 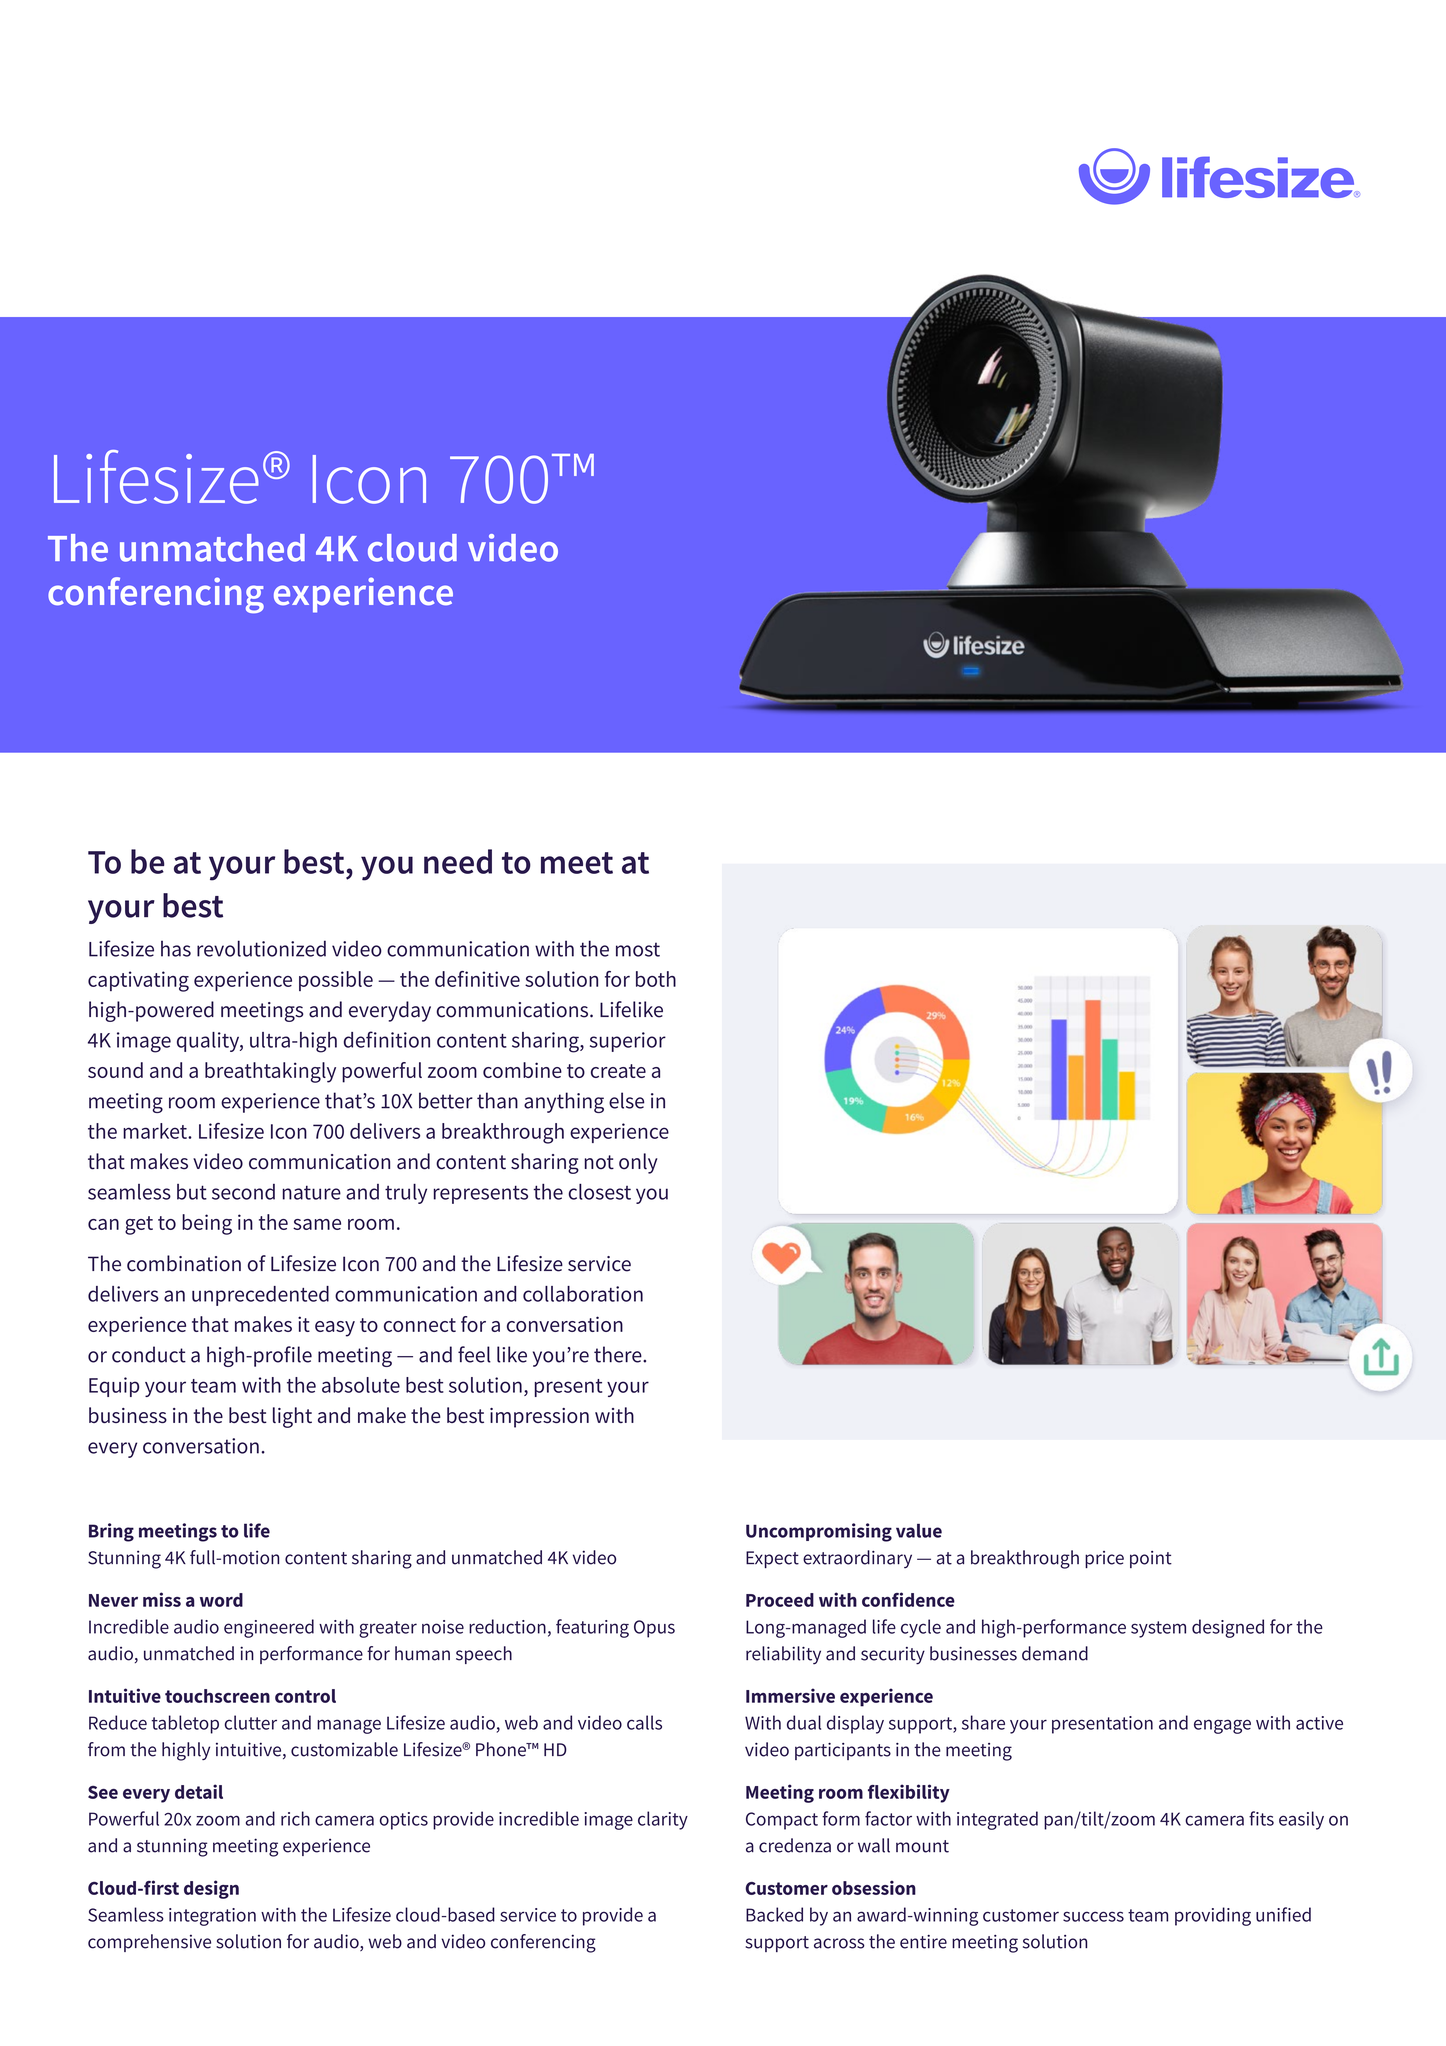 I want to click on light, so click(x=292, y=1417).
